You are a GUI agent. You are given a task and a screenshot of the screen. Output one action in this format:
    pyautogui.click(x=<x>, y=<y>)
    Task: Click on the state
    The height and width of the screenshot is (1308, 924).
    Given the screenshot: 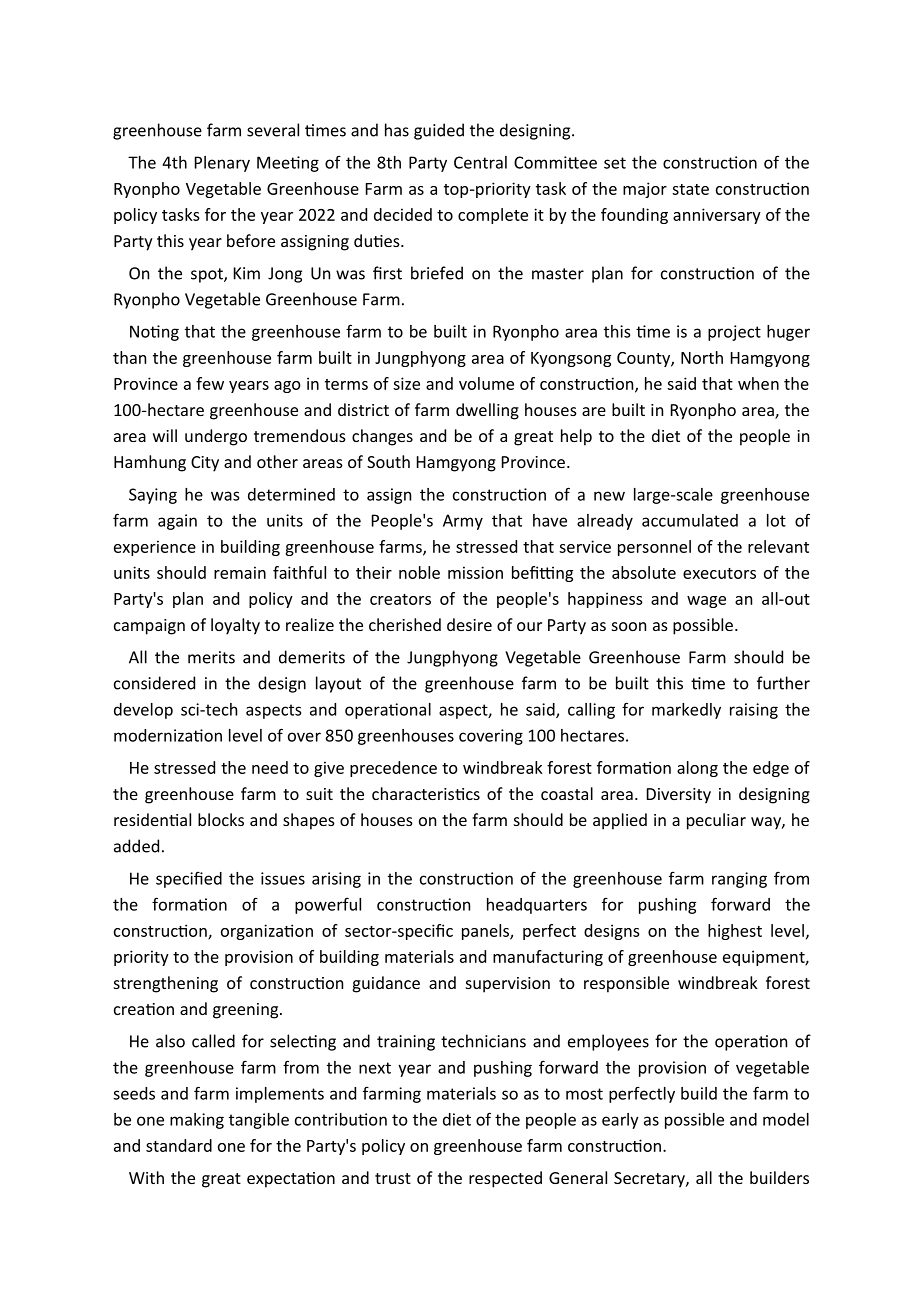 What is the action you would take?
    pyautogui.click(x=690, y=189)
